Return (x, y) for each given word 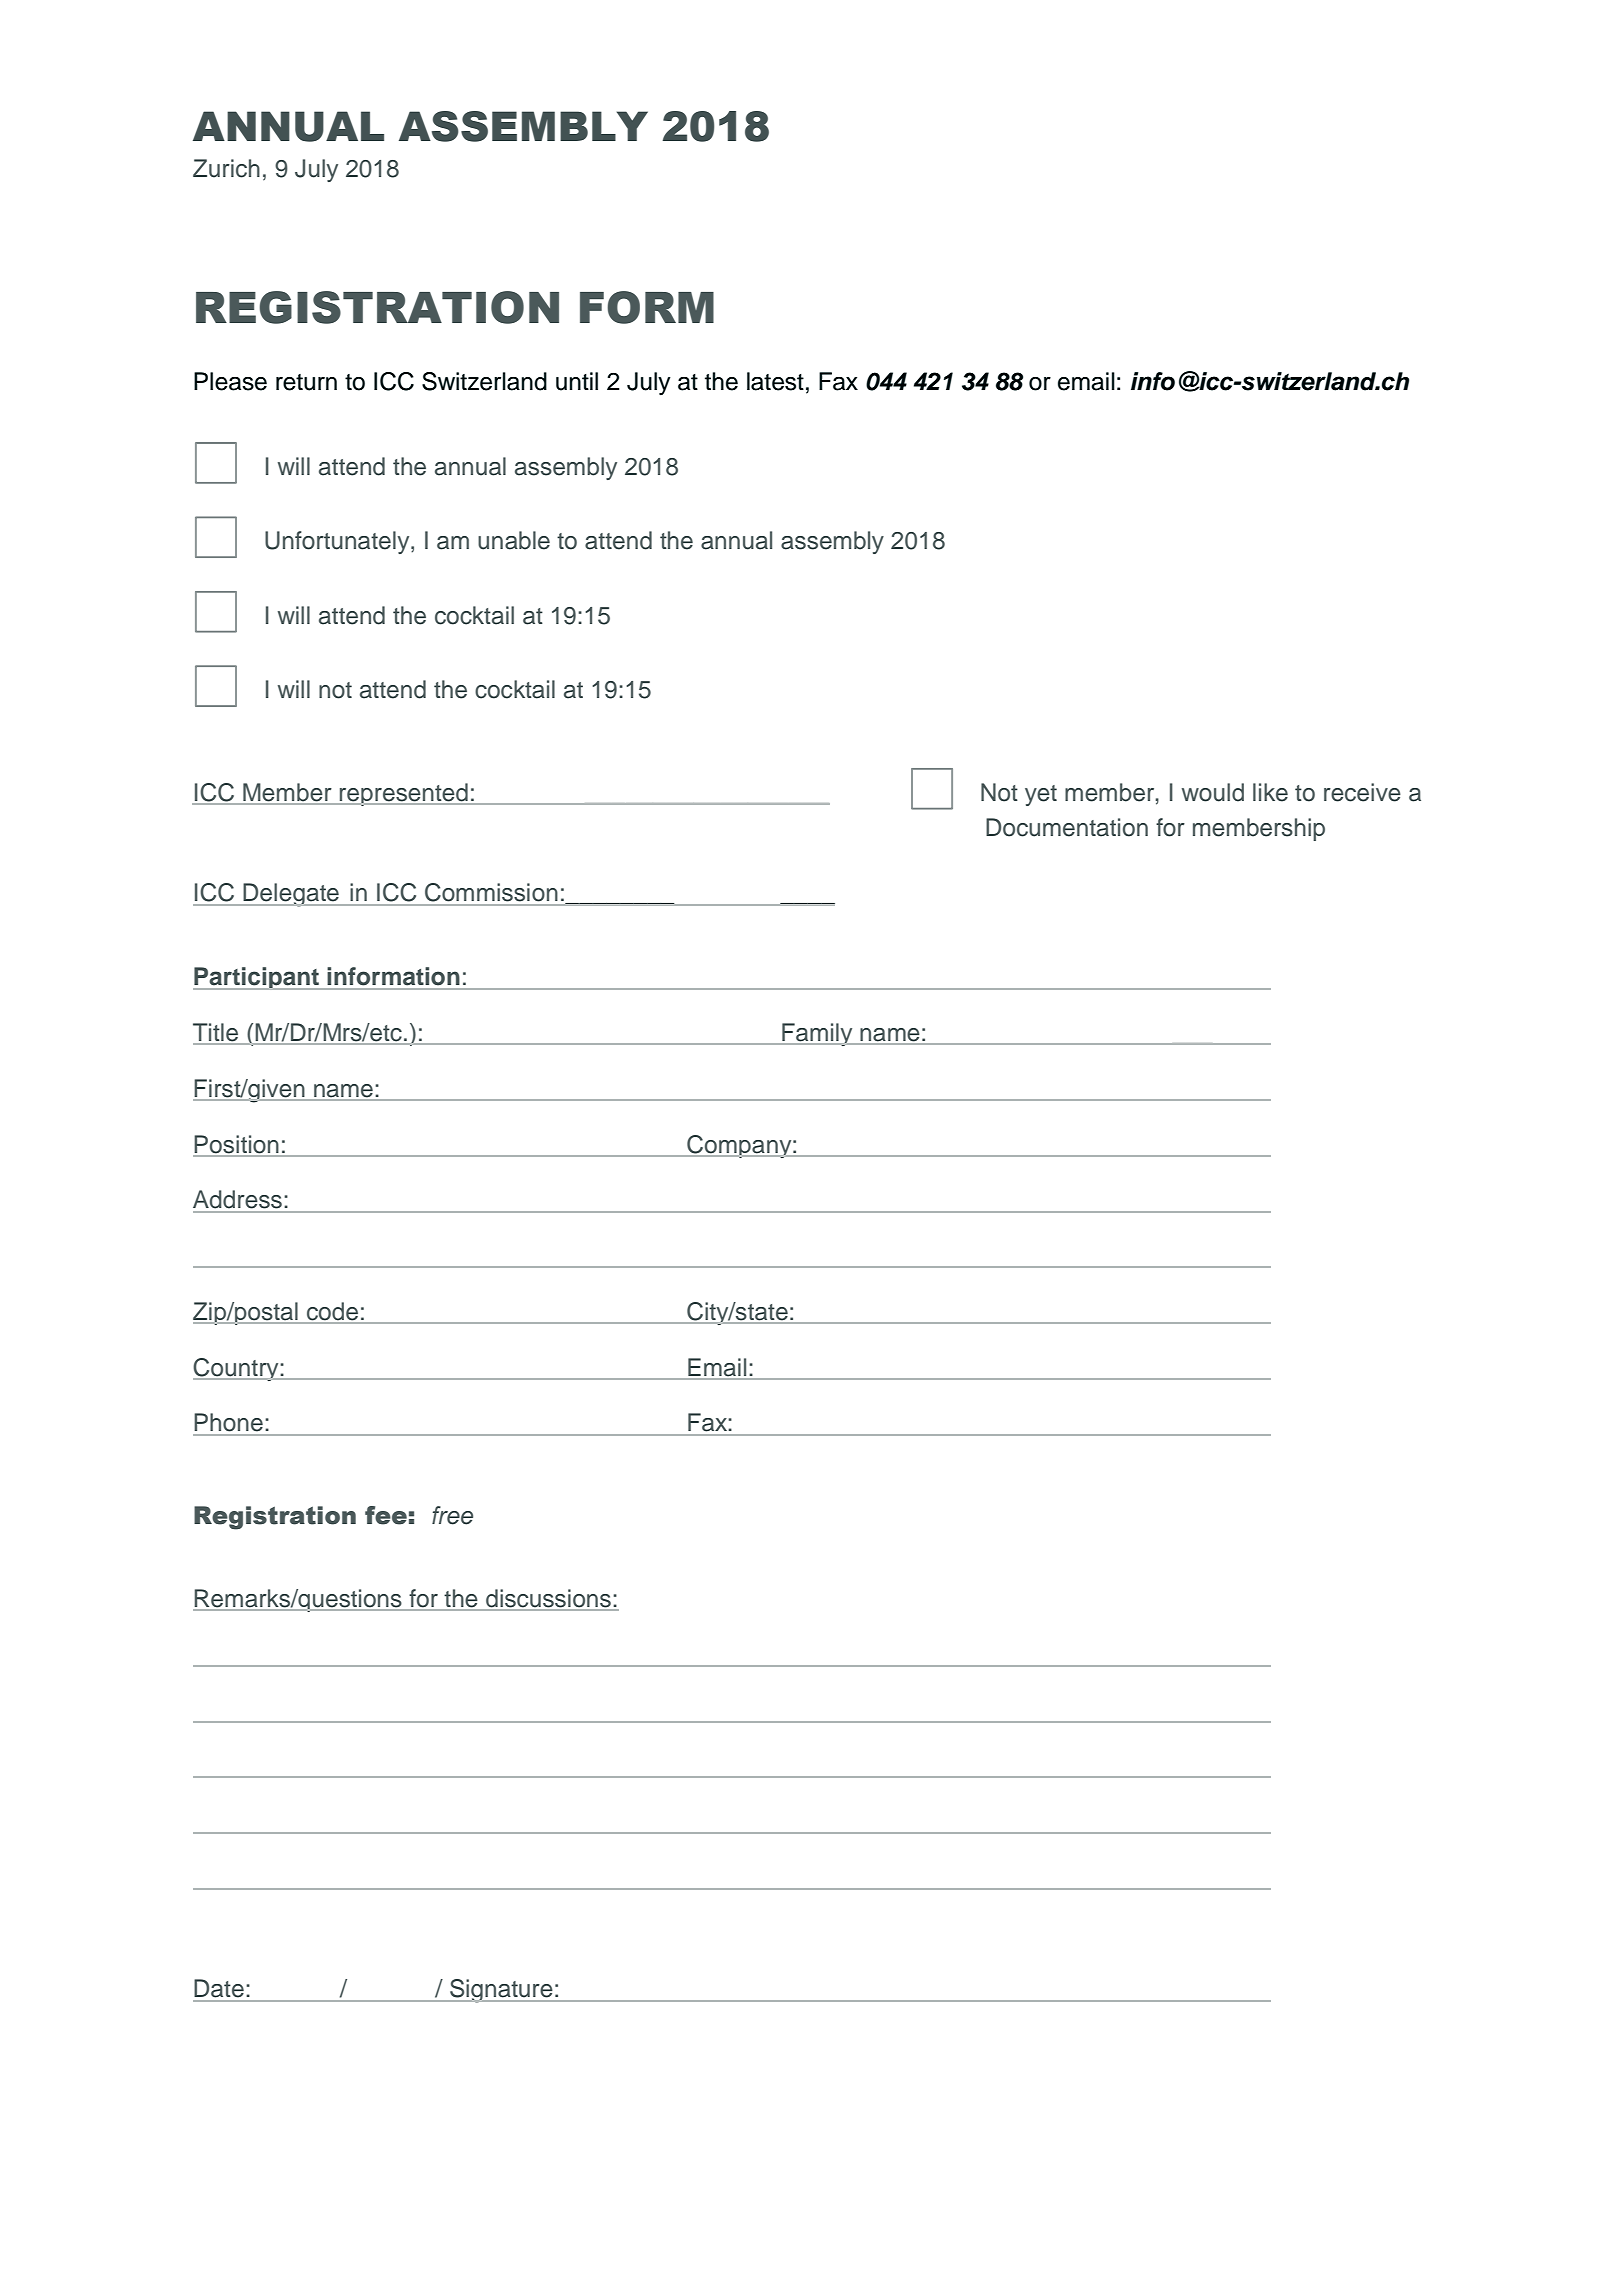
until (577, 381)
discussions (548, 1599)
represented (404, 794)
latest (775, 381)
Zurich (226, 168)
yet (1041, 795)
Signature (501, 1991)
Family (817, 1034)
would (1213, 792)
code (333, 1312)
